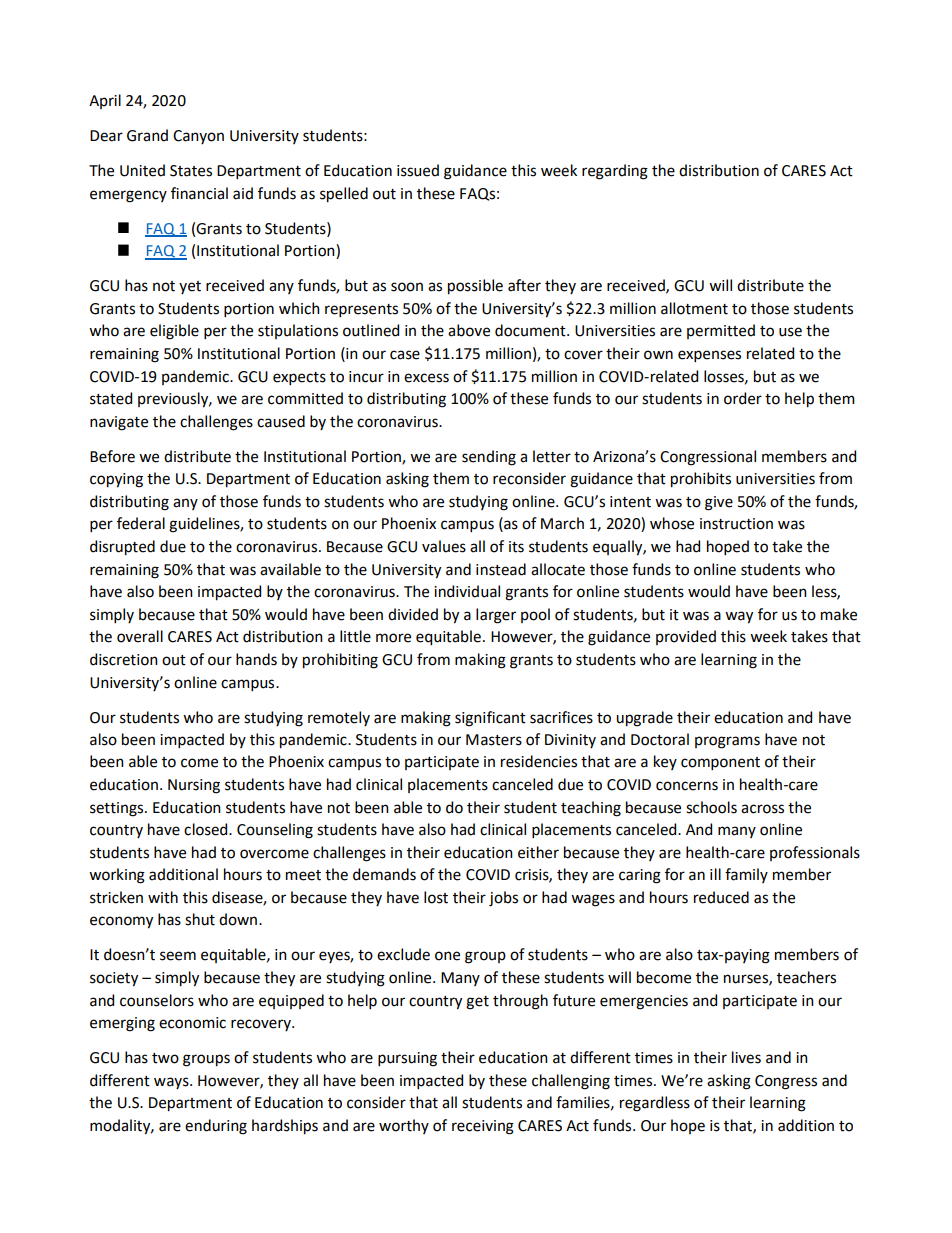 The height and width of the screenshot is (1233, 952). I want to click on lives, so click(746, 1057).
